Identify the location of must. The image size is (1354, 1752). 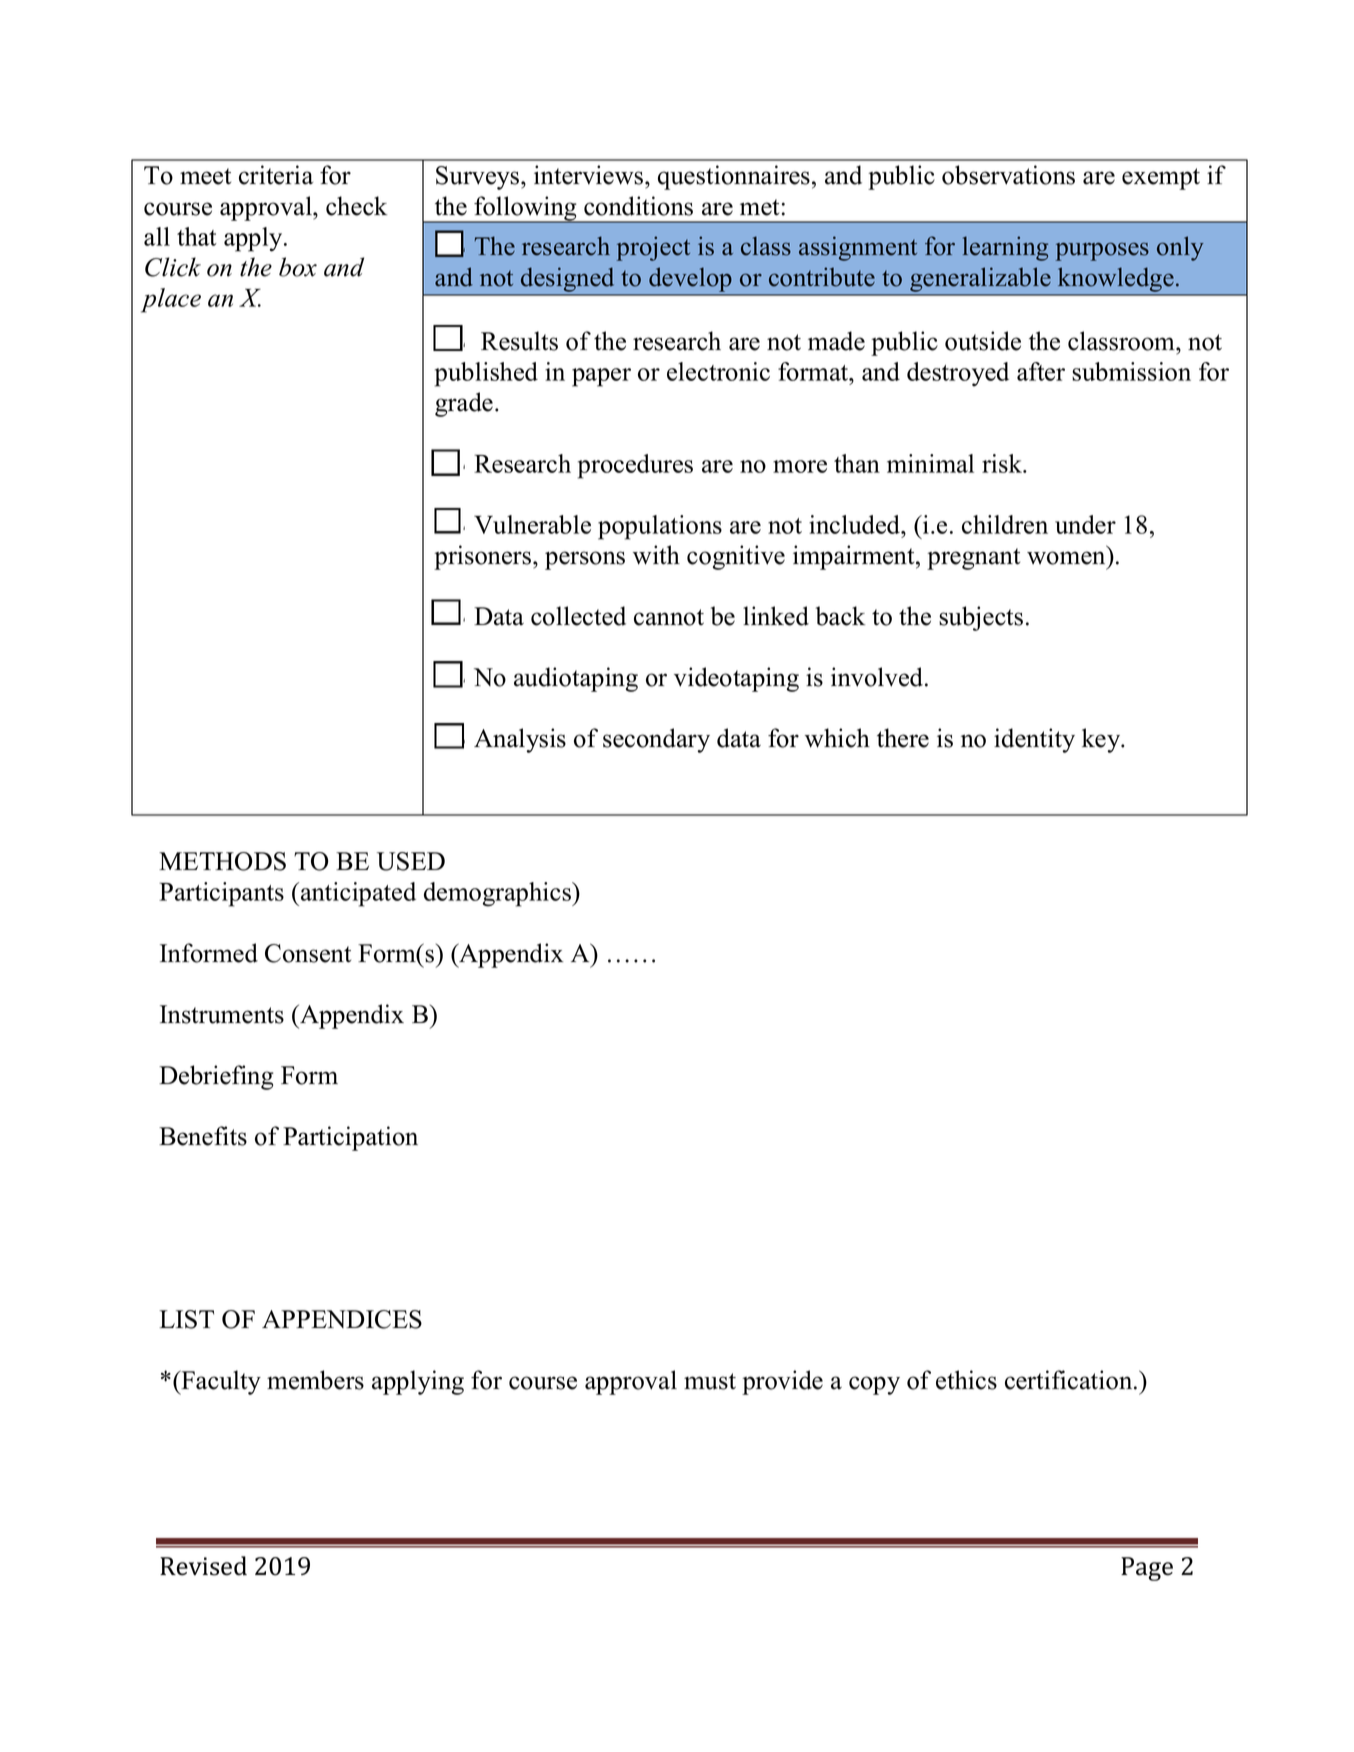
(710, 1381).
